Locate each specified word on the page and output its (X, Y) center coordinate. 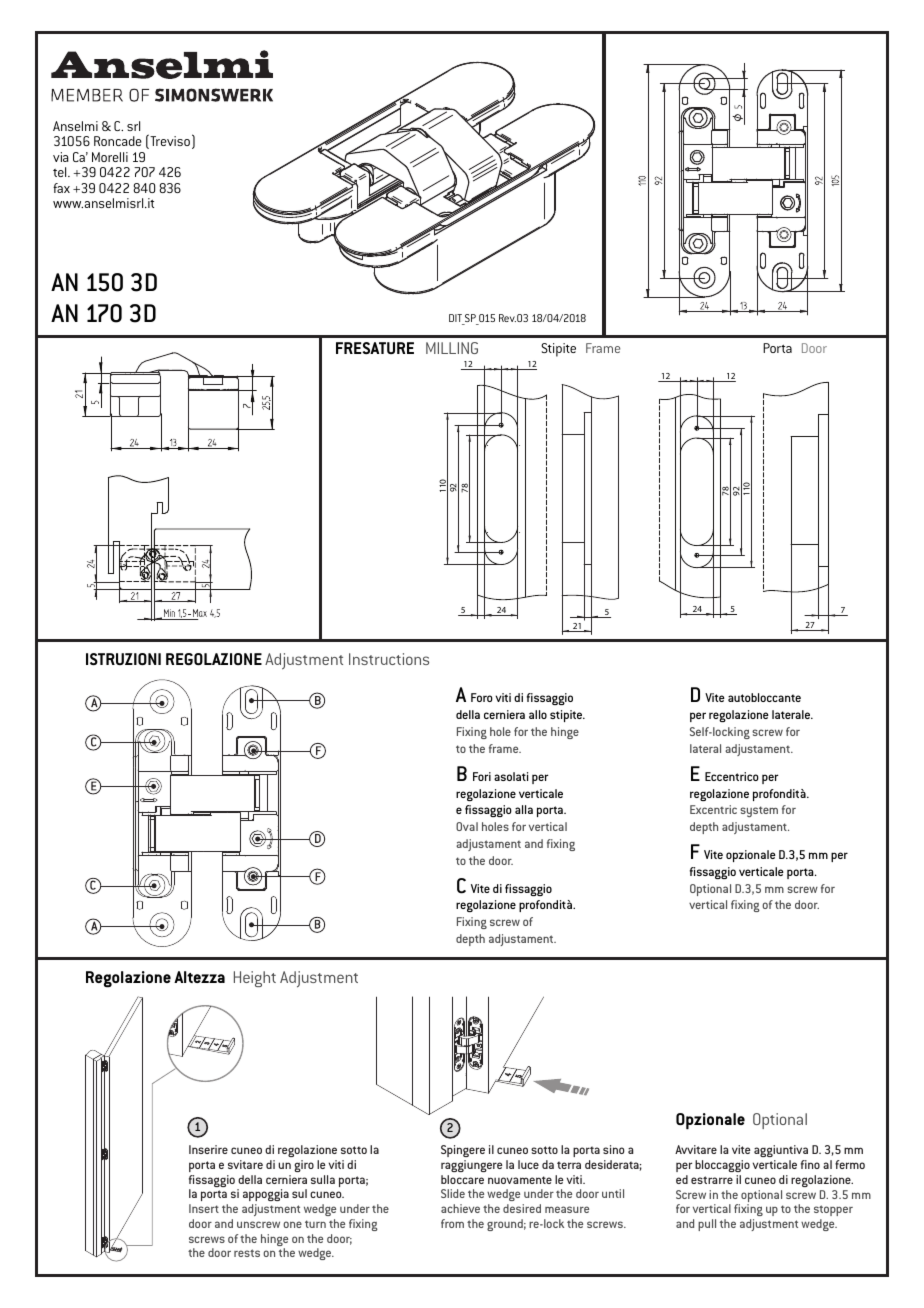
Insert (204, 1208)
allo (538, 714)
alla (524, 809)
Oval (467, 826)
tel (61, 172)
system (759, 811)
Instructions (389, 659)
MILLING (452, 348)
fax (61, 188)
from (452, 1223)
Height (255, 979)
